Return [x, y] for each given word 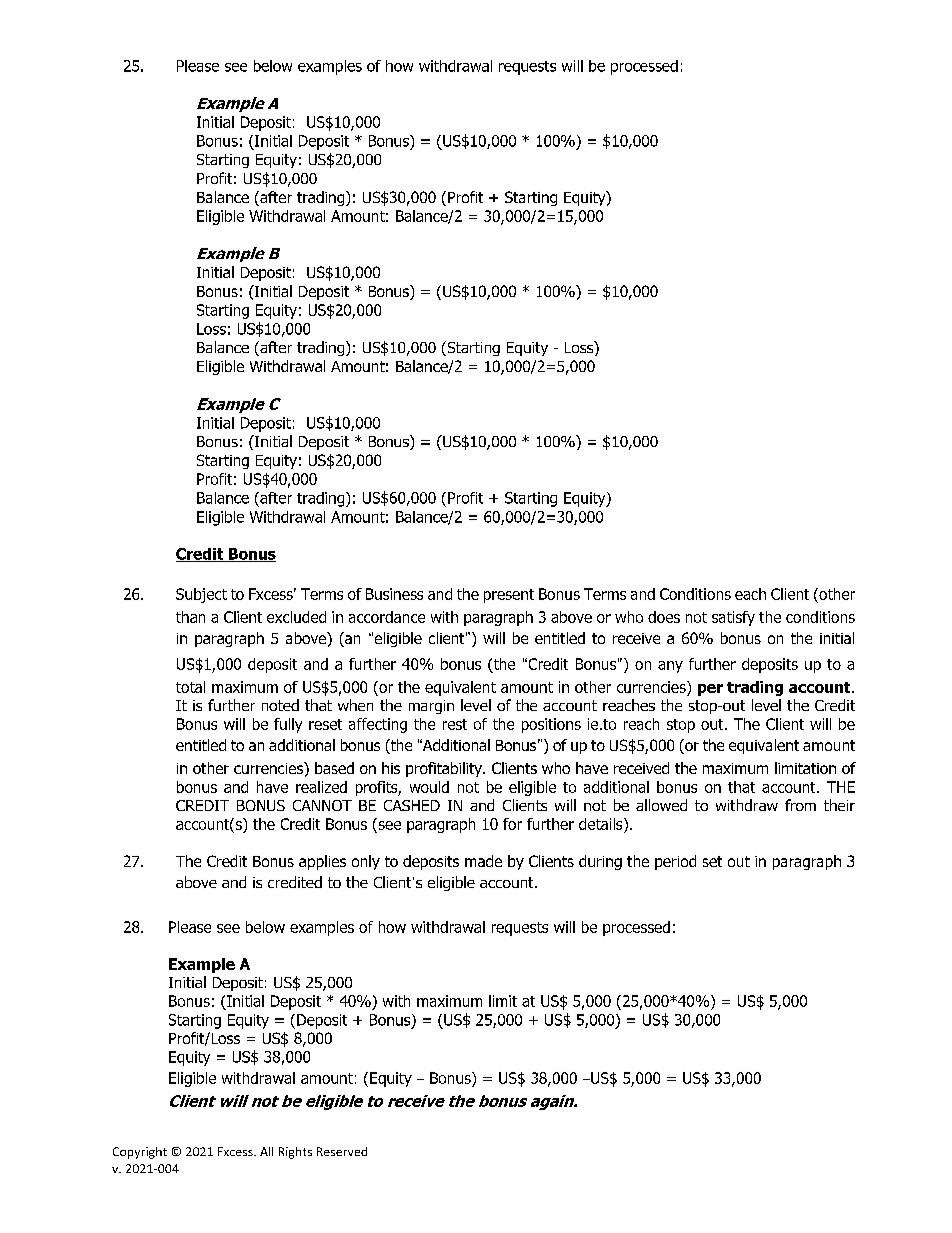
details [602, 824]
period [675, 862]
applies [322, 862]
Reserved [342, 1151]
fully [288, 725]
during [600, 862]
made [483, 861]
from [800, 805]
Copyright [140, 1153]
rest [455, 724]
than [190, 617]
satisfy [733, 618]
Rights [295, 1153]
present [509, 596]
